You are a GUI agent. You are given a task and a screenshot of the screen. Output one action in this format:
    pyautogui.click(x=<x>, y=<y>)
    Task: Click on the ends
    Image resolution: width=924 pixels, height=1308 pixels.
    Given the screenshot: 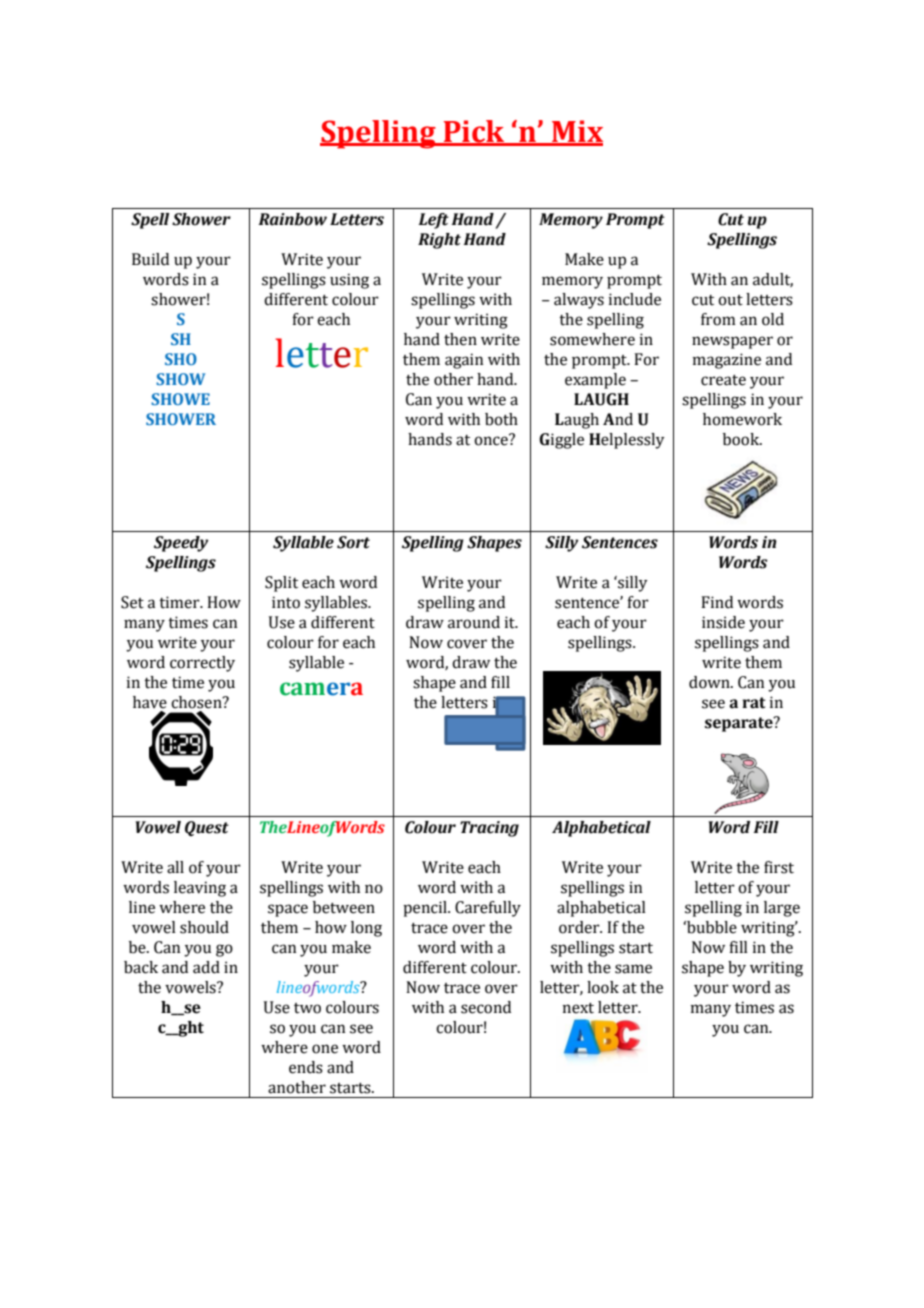 What is the action you would take?
    pyautogui.click(x=306, y=1067)
